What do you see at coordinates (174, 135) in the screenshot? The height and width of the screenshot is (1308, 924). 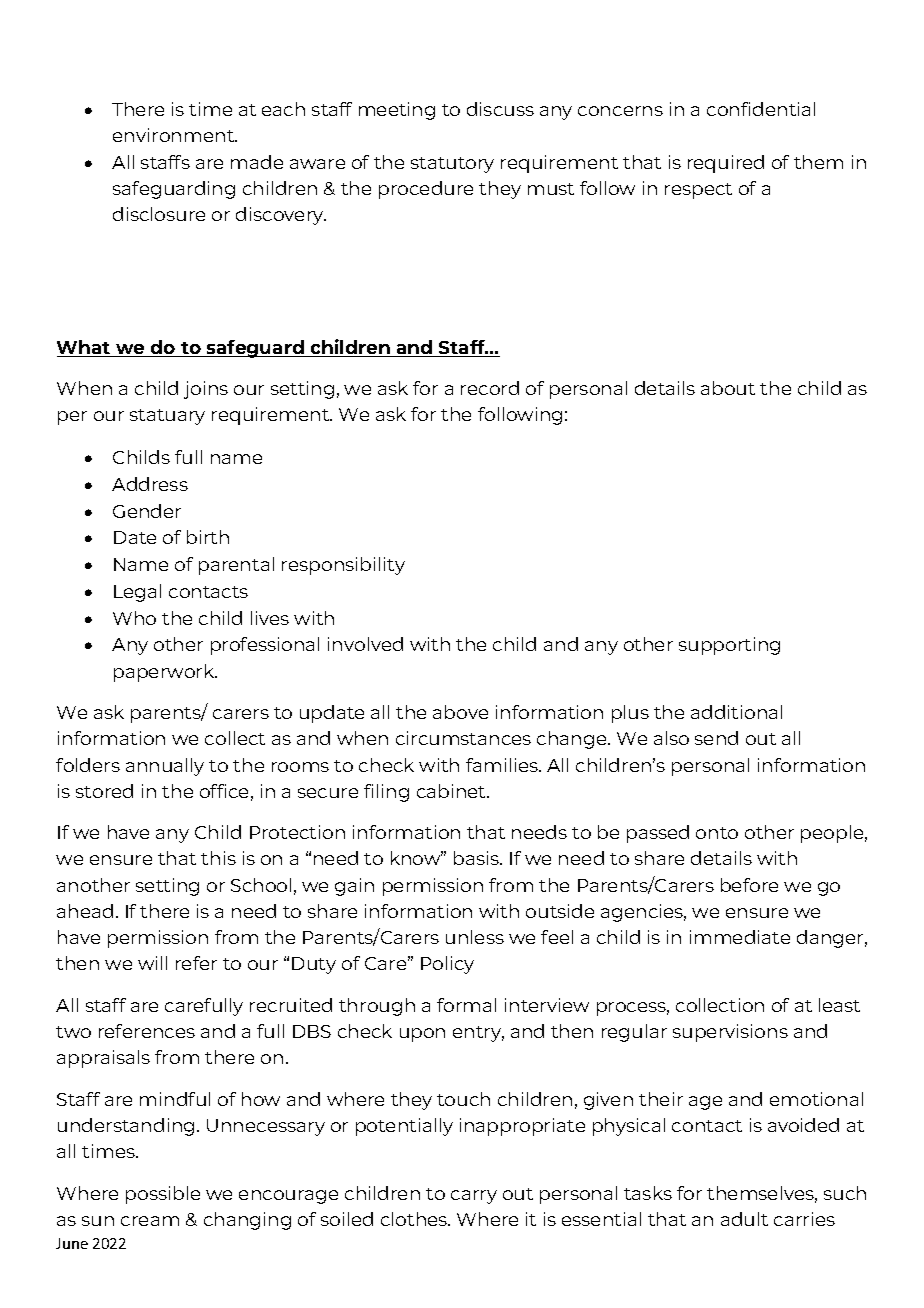 I see `environment` at bounding box center [174, 135].
